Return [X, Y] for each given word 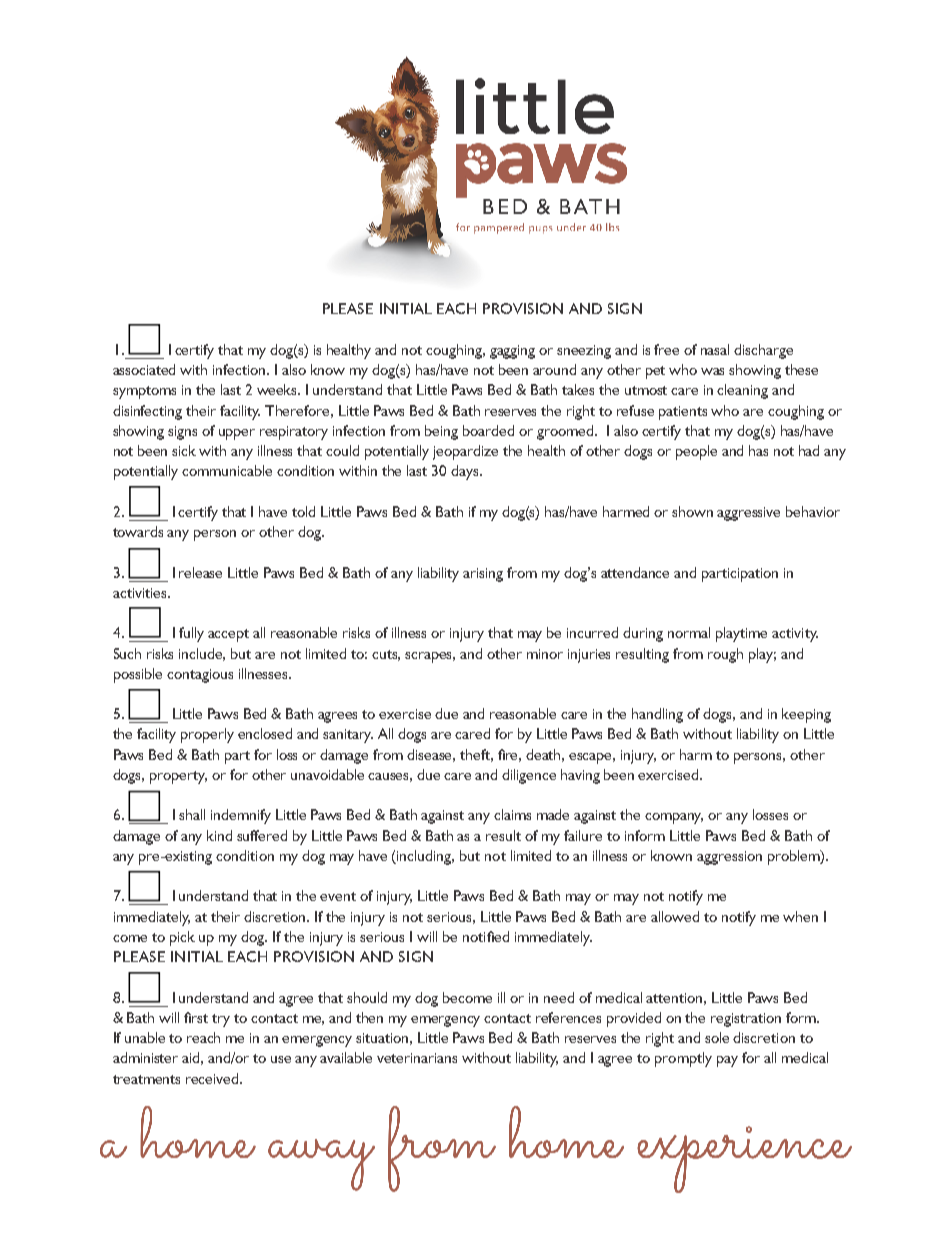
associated [144, 369]
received [213, 1078]
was [712, 371]
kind [219, 835]
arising [483, 575]
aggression [729, 858]
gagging [512, 352]
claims [512, 814]
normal [689, 632]
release [200, 572]
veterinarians [417, 1058]
